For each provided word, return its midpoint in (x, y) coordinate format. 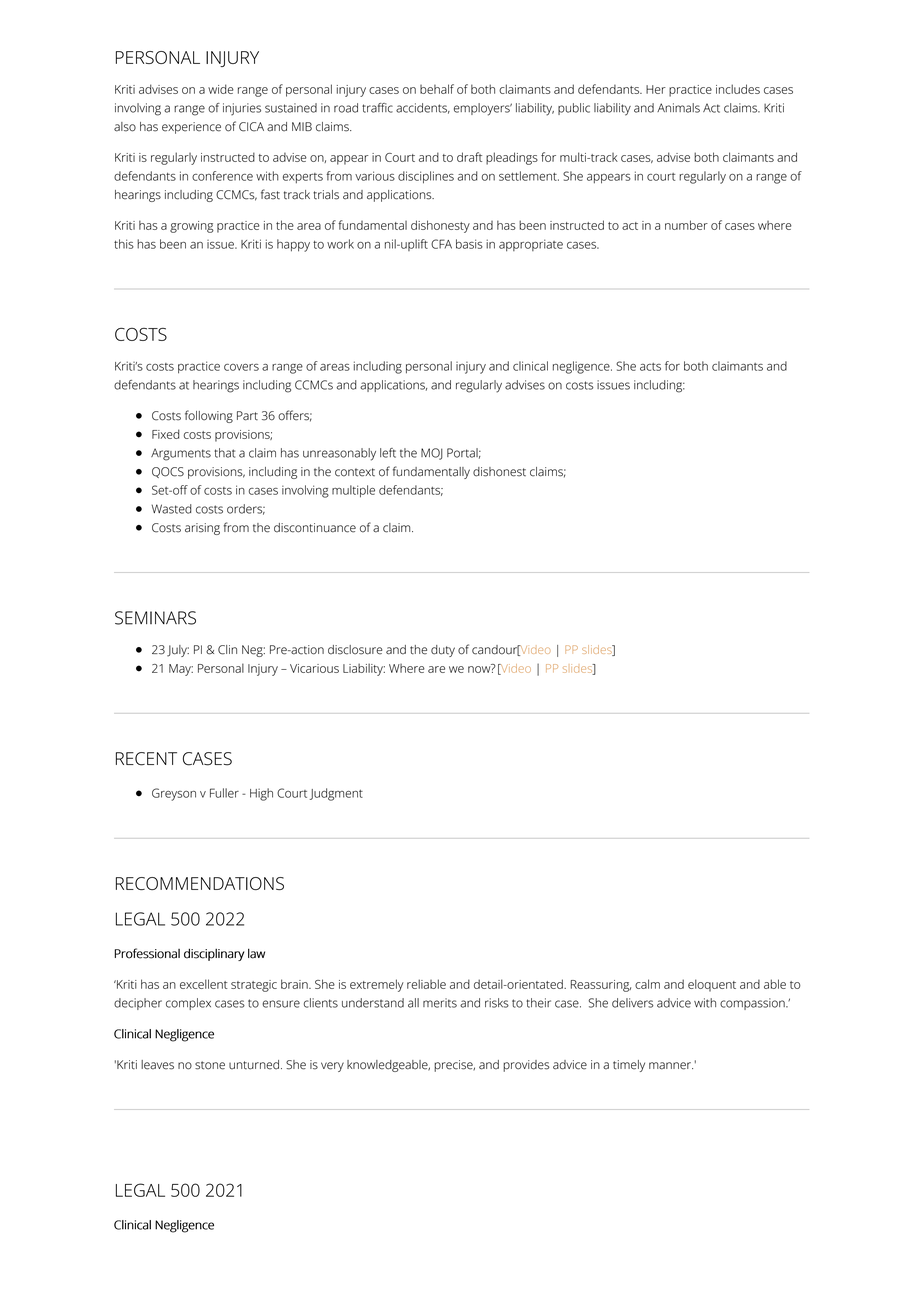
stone (210, 1065)
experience (191, 128)
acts (650, 367)
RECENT (146, 759)
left (388, 453)
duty (443, 651)
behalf (437, 89)
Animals (678, 108)
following (209, 416)
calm (647, 984)
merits (440, 1003)
